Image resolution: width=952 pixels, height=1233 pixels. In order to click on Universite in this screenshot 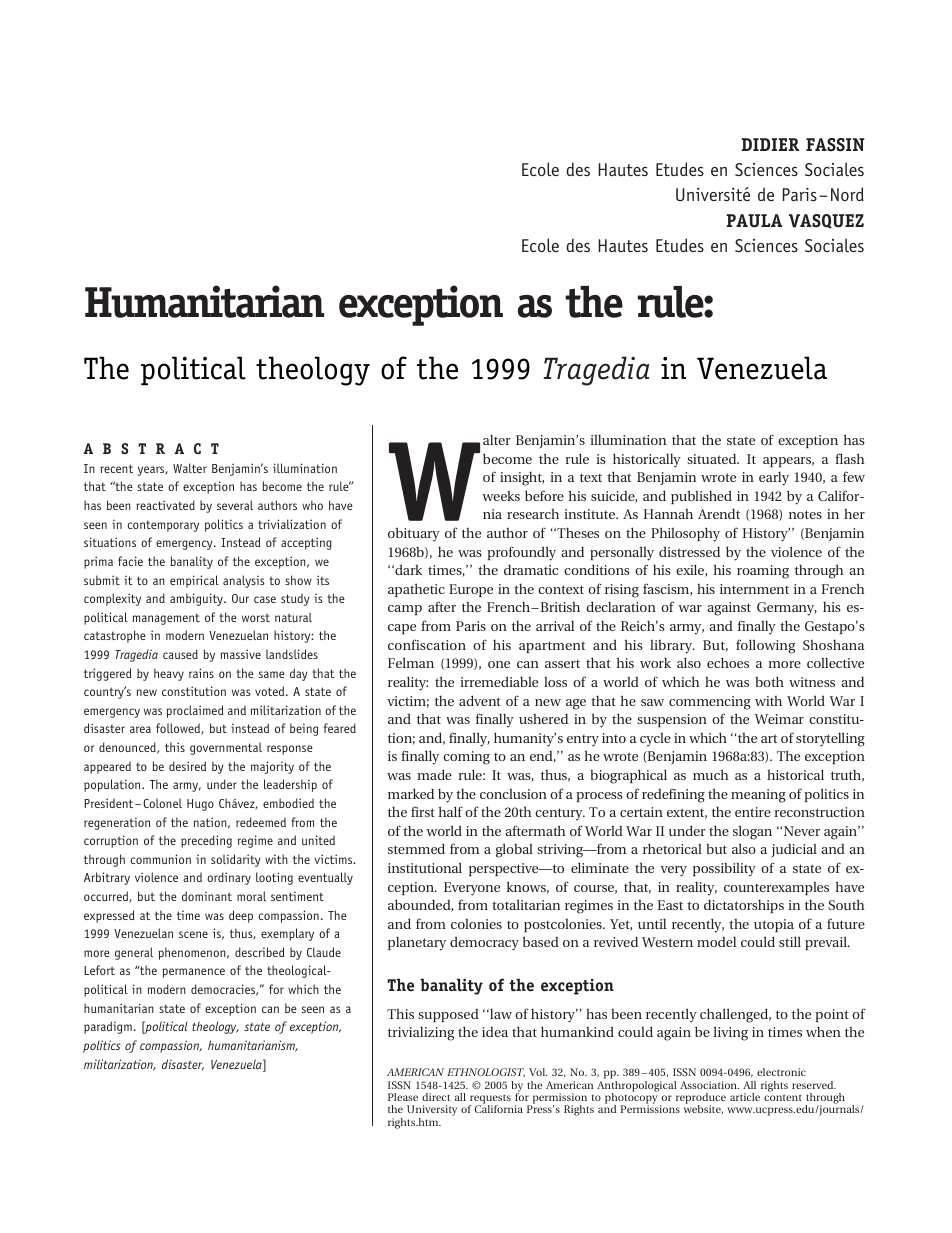, I will do `click(713, 194)`.
